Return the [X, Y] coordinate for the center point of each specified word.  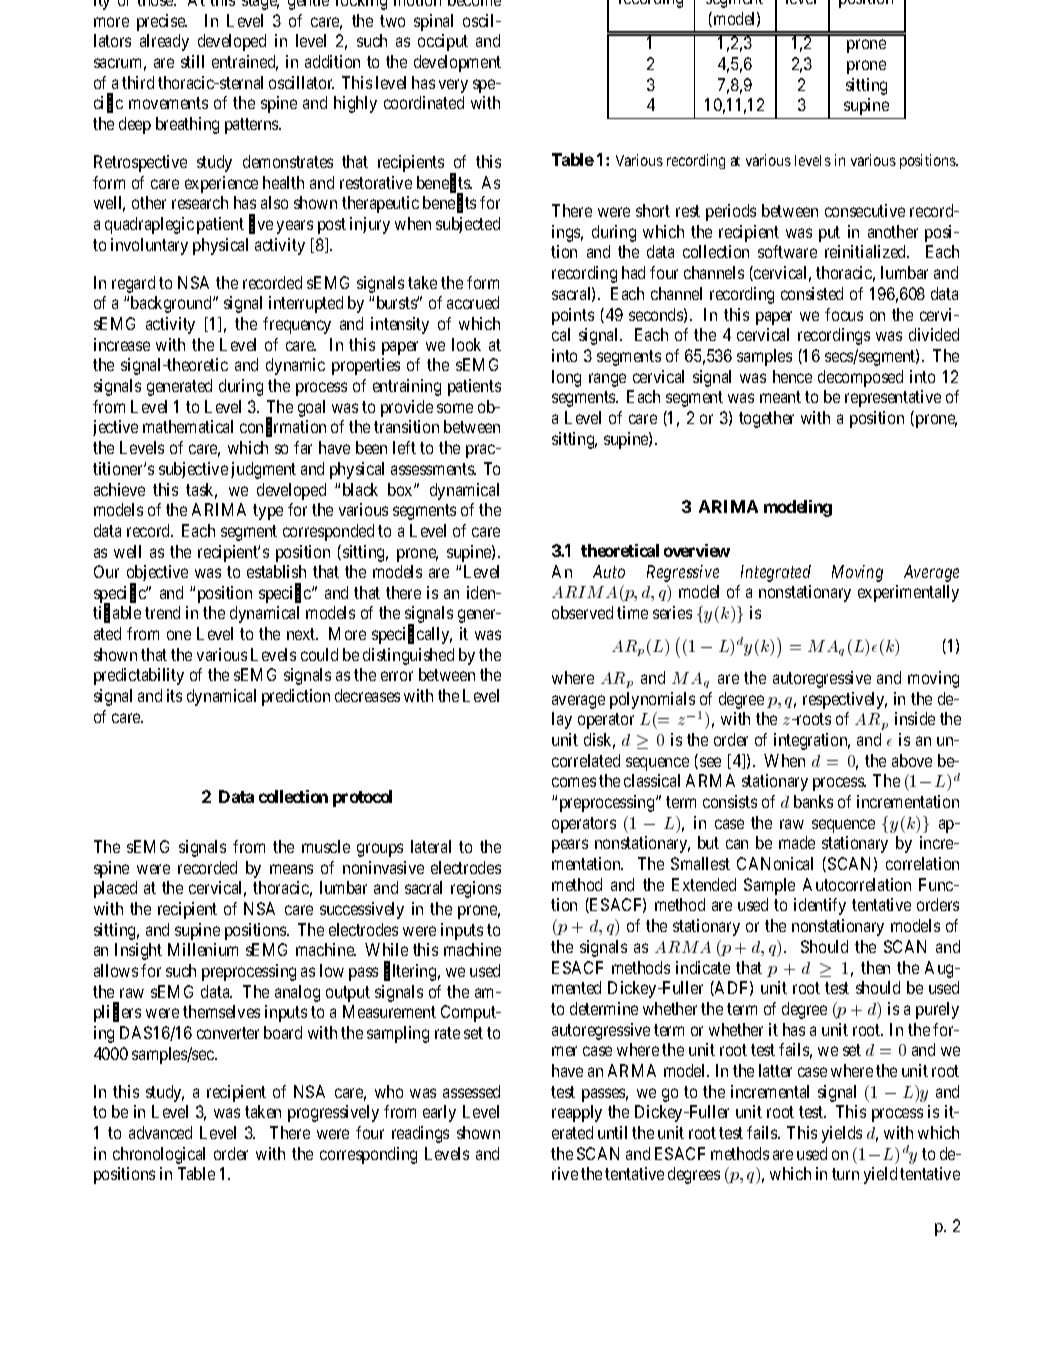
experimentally [908, 593]
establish [276, 571]
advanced [160, 1132]
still [192, 61]
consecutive [865, 210]
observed [582, 612]
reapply [577, 1113]
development [457, 63]
